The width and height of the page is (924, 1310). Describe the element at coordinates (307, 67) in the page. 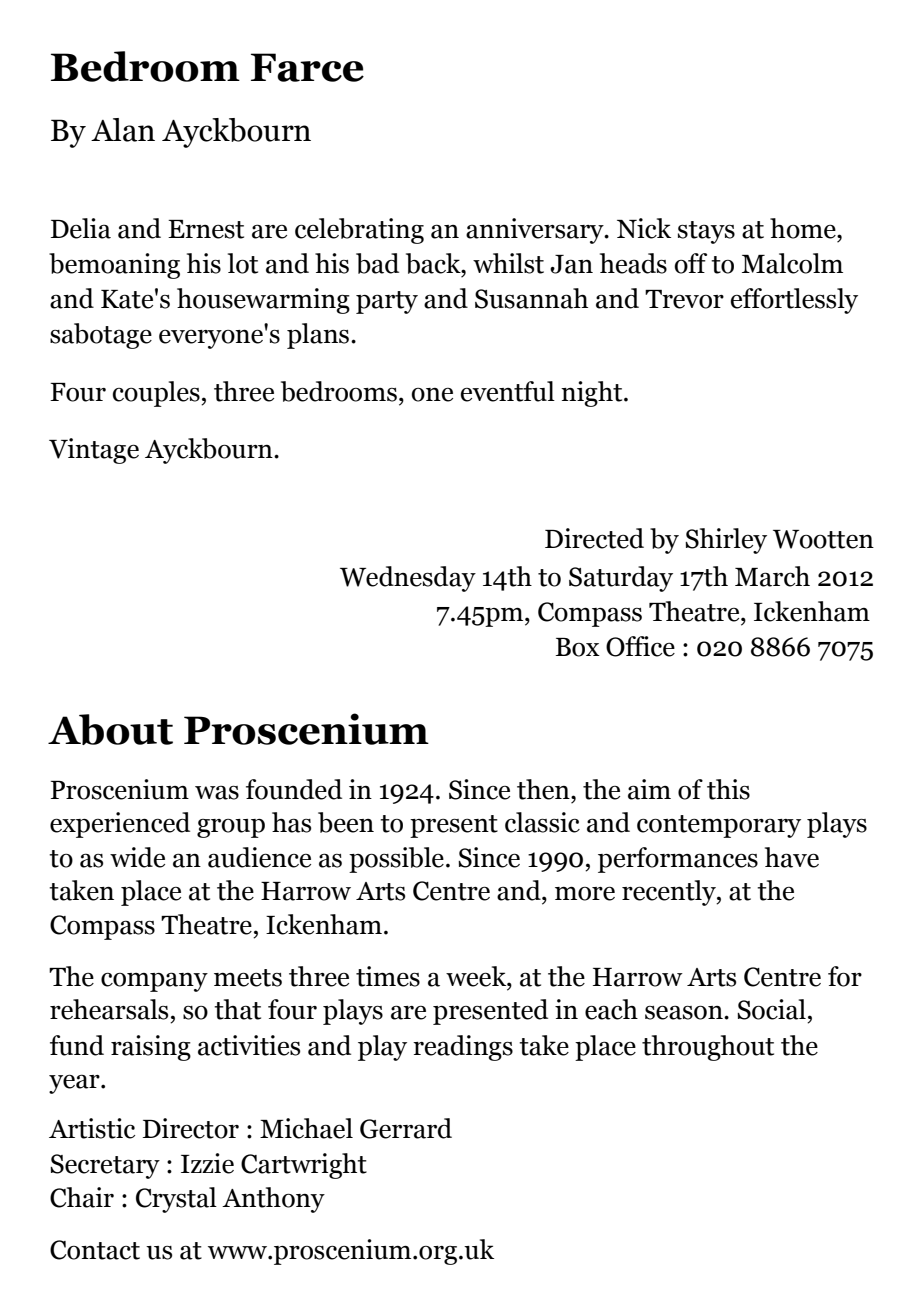

I see `Farce` at that location.
